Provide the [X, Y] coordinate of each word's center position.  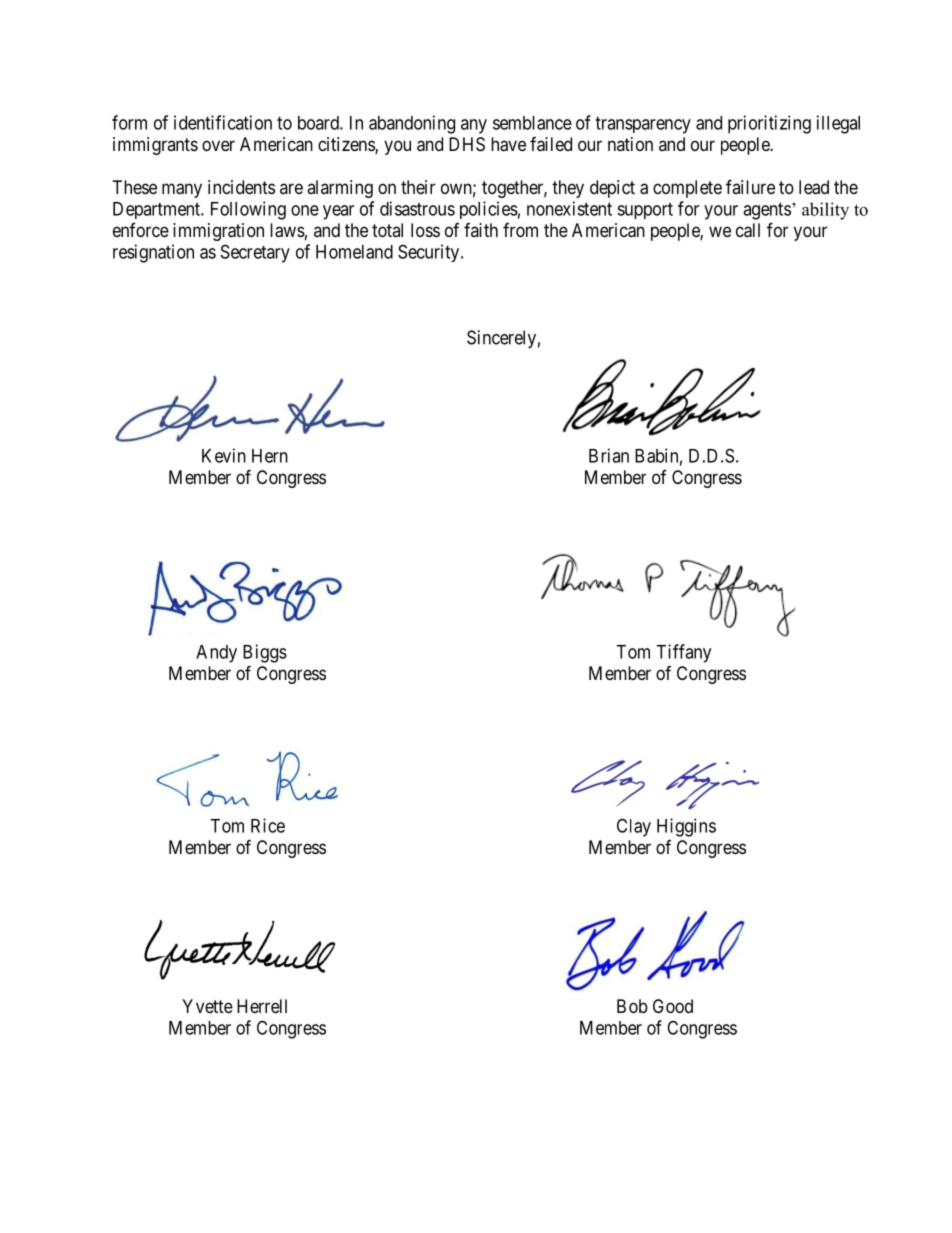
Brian [609, 455]
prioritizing [769, 124]
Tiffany [683, 653]
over [218, 145]
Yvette [207, 1006]
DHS [467, 144]
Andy [216, 654]
